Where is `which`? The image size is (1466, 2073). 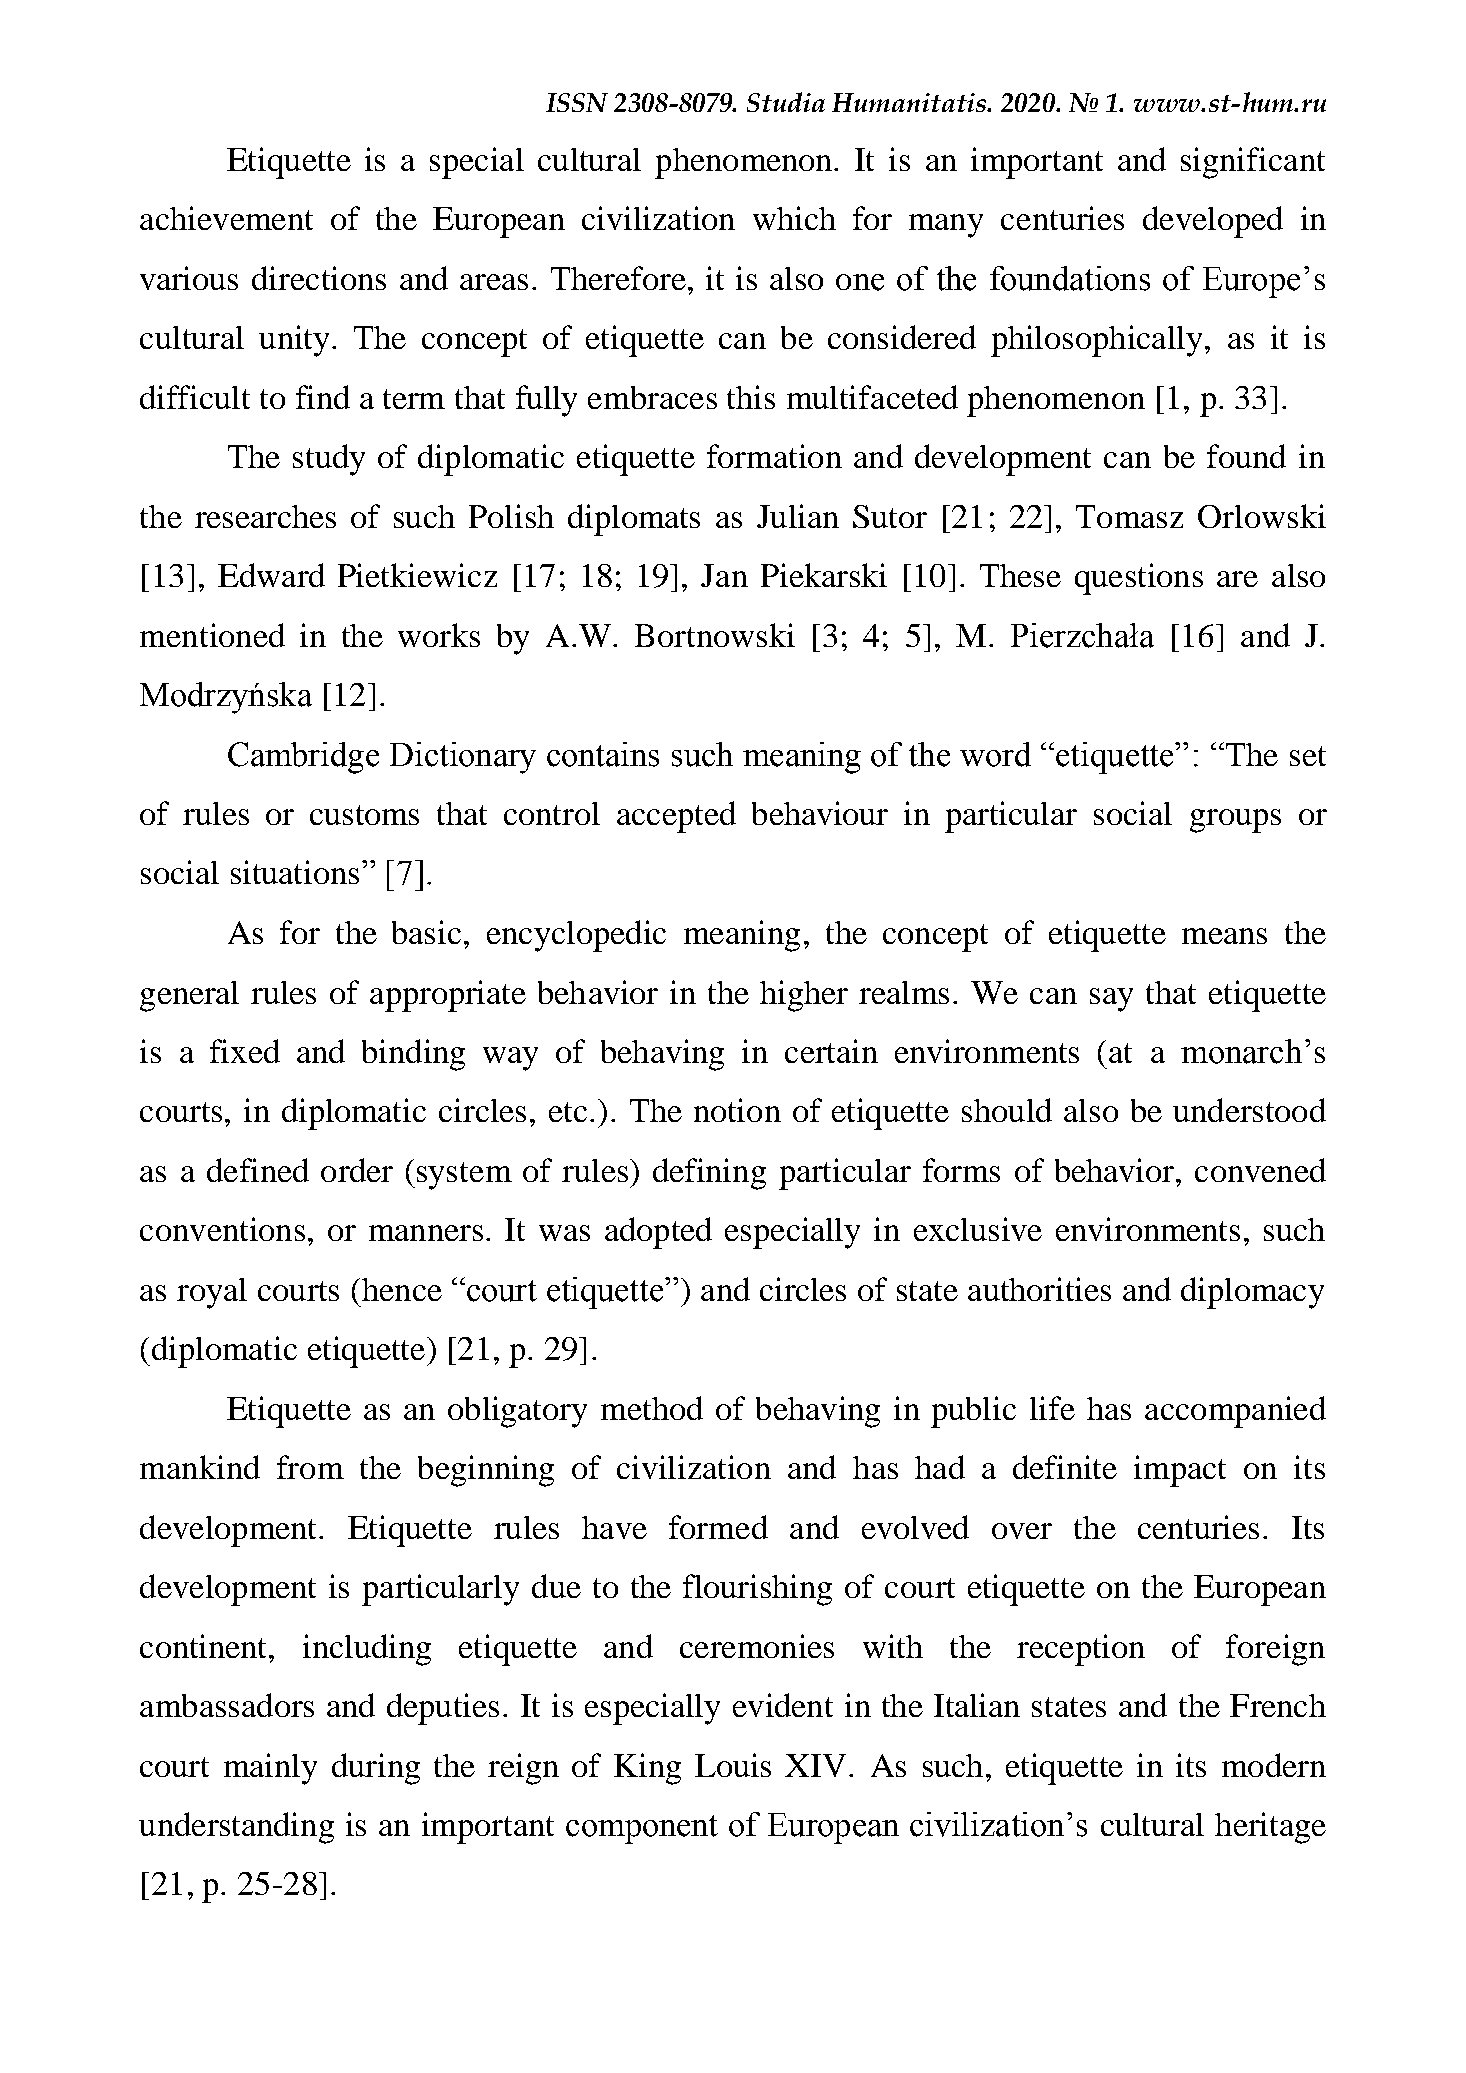 which is located at coordinates (794, 218).
